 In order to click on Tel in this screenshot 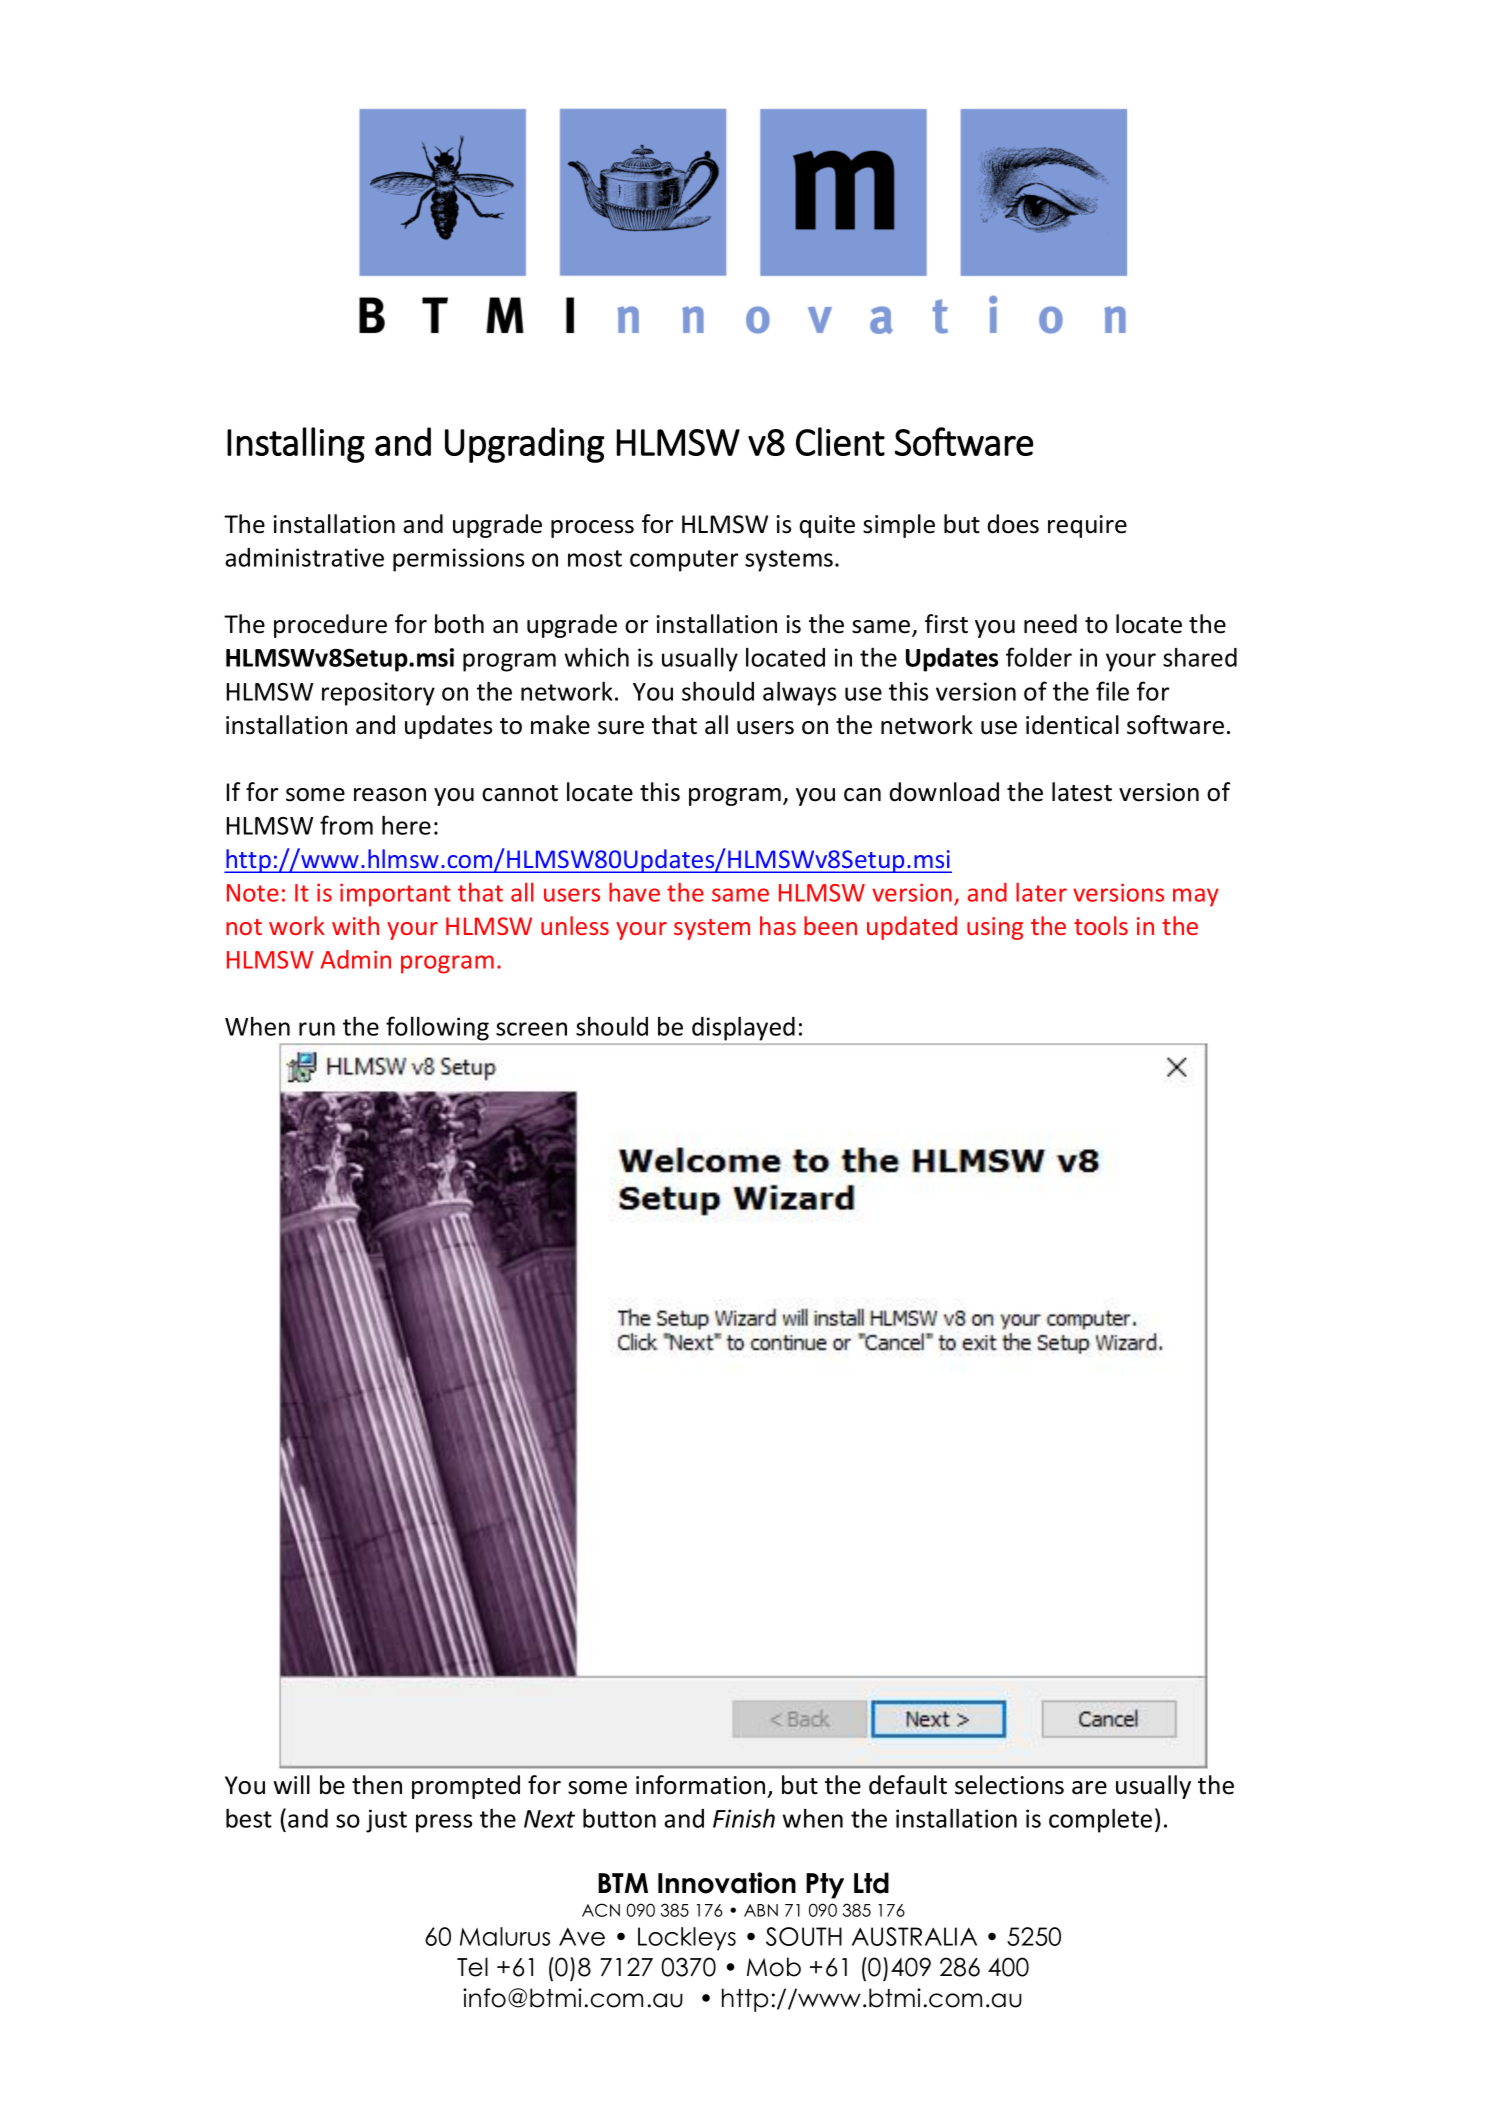, I will do `click(472, 1967)`.
